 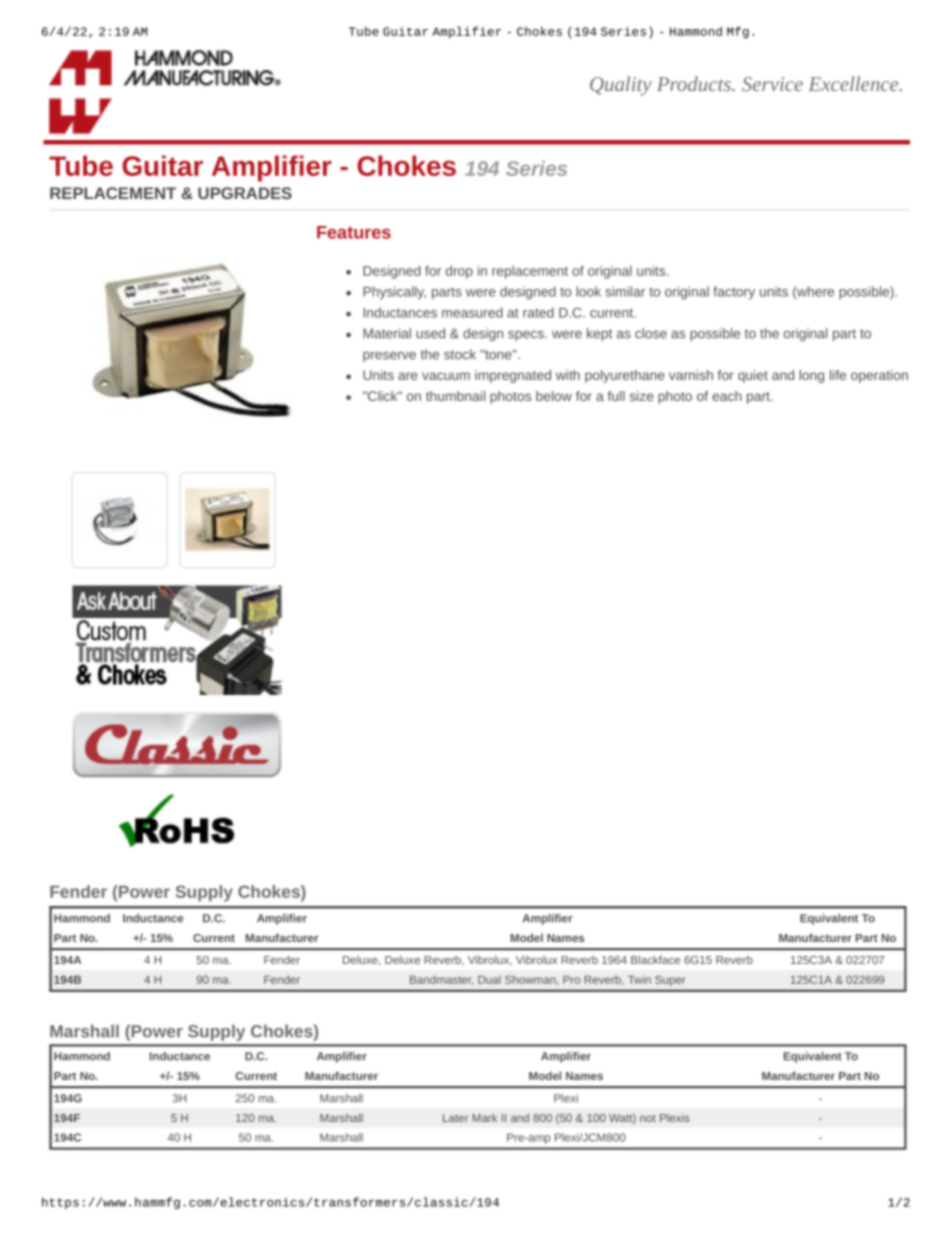 I want to click on Blackface, so click(x=655, y=959).
